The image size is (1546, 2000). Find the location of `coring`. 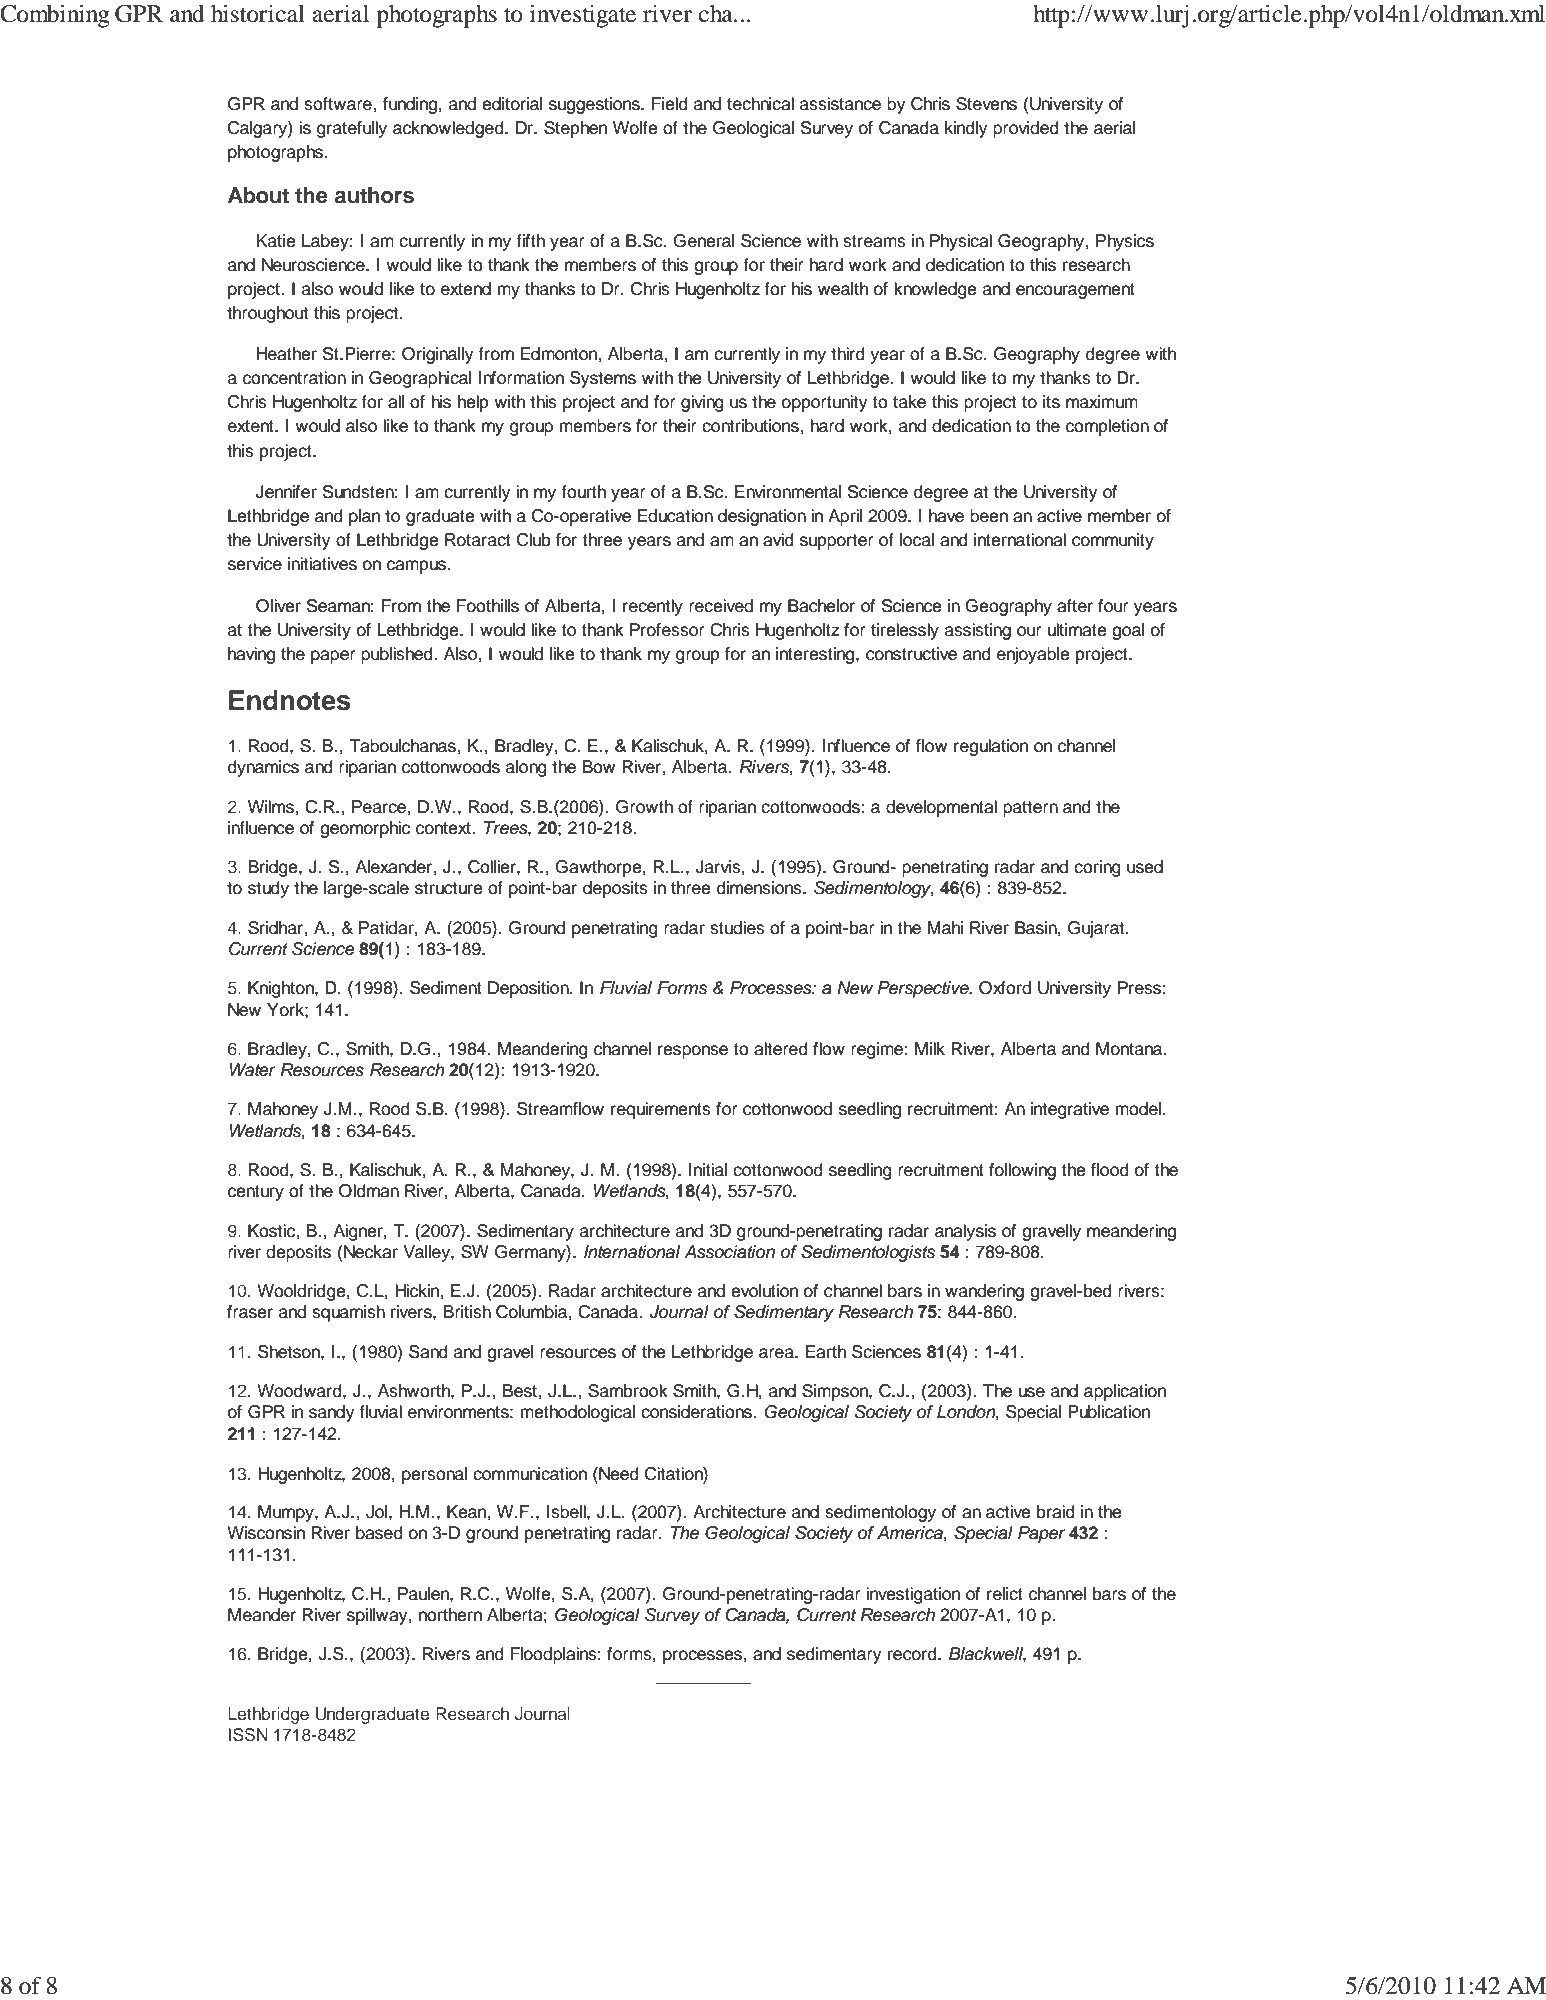

coring is located at coordinates (1097, 868).
